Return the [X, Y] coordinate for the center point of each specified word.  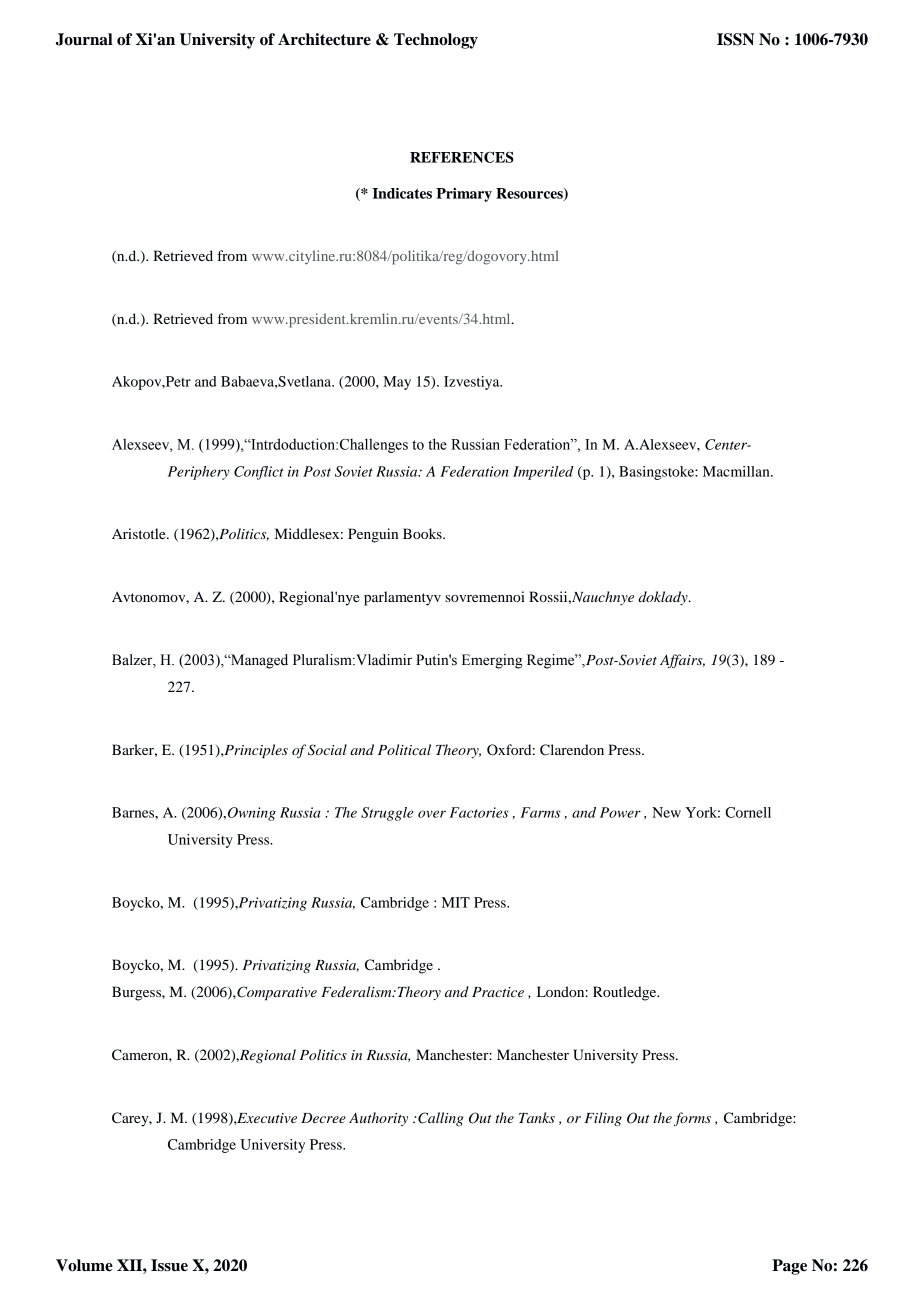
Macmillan [737, 471]
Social [327, 750]
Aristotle [140, 533]
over [432, 814]
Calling [439, 1119]
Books [423, 533]
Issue [169, 1265]
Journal [84, 39]
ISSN [735, 39]
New [666, 812]
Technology [436, 41]
